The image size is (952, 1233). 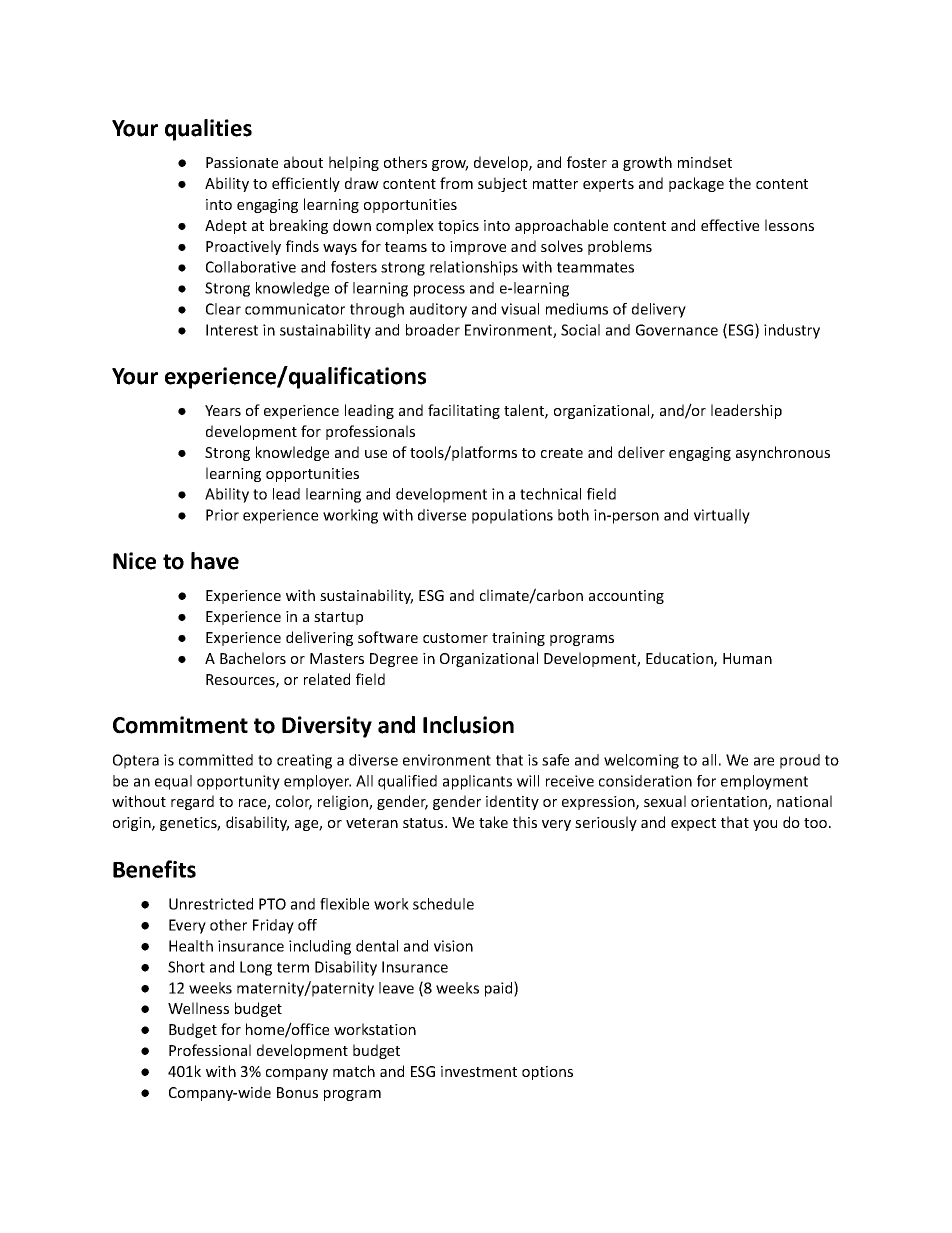 I want to click on from, so click(x=456, y=183).
